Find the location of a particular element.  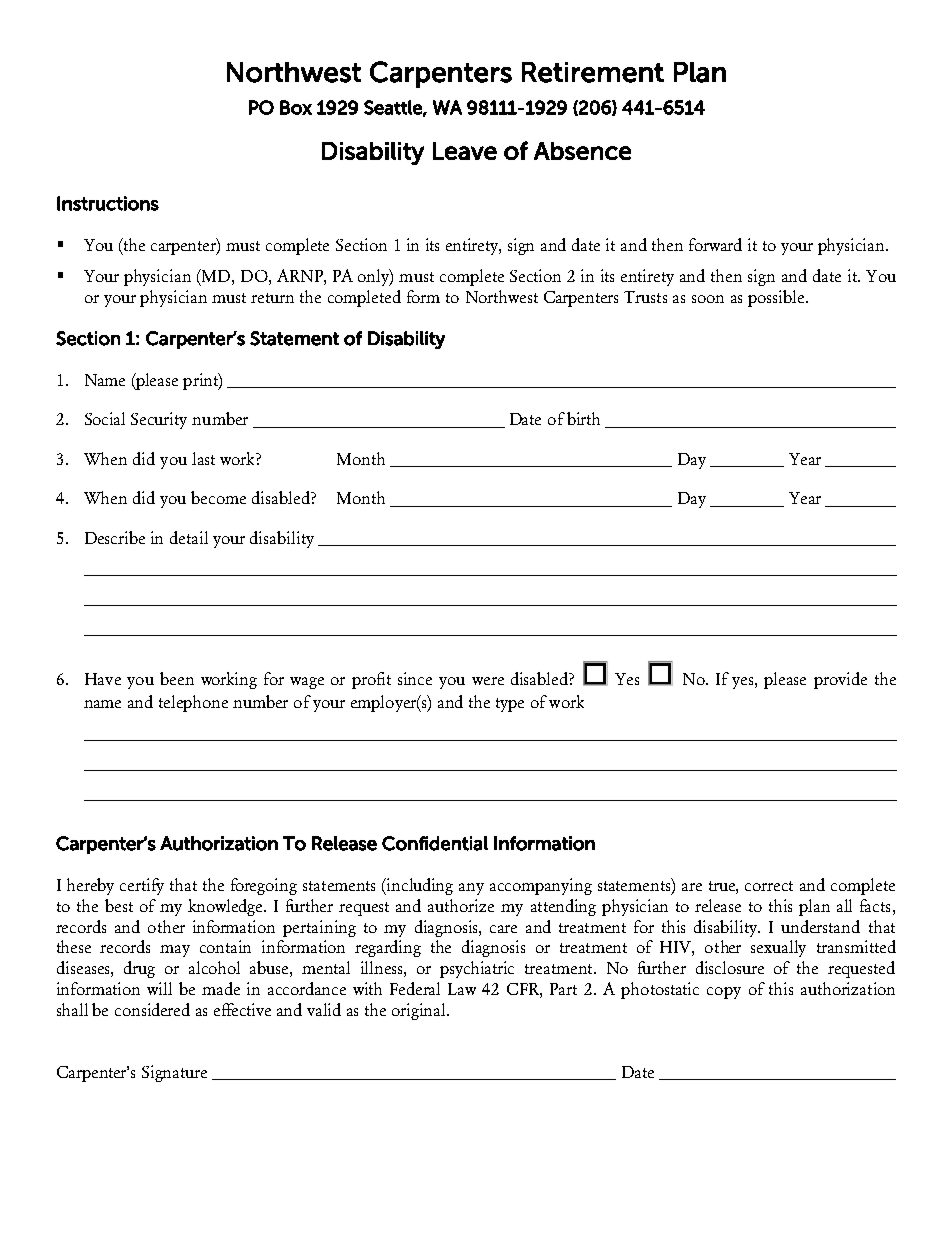

disclosure is located at coordinates (730, 967).
